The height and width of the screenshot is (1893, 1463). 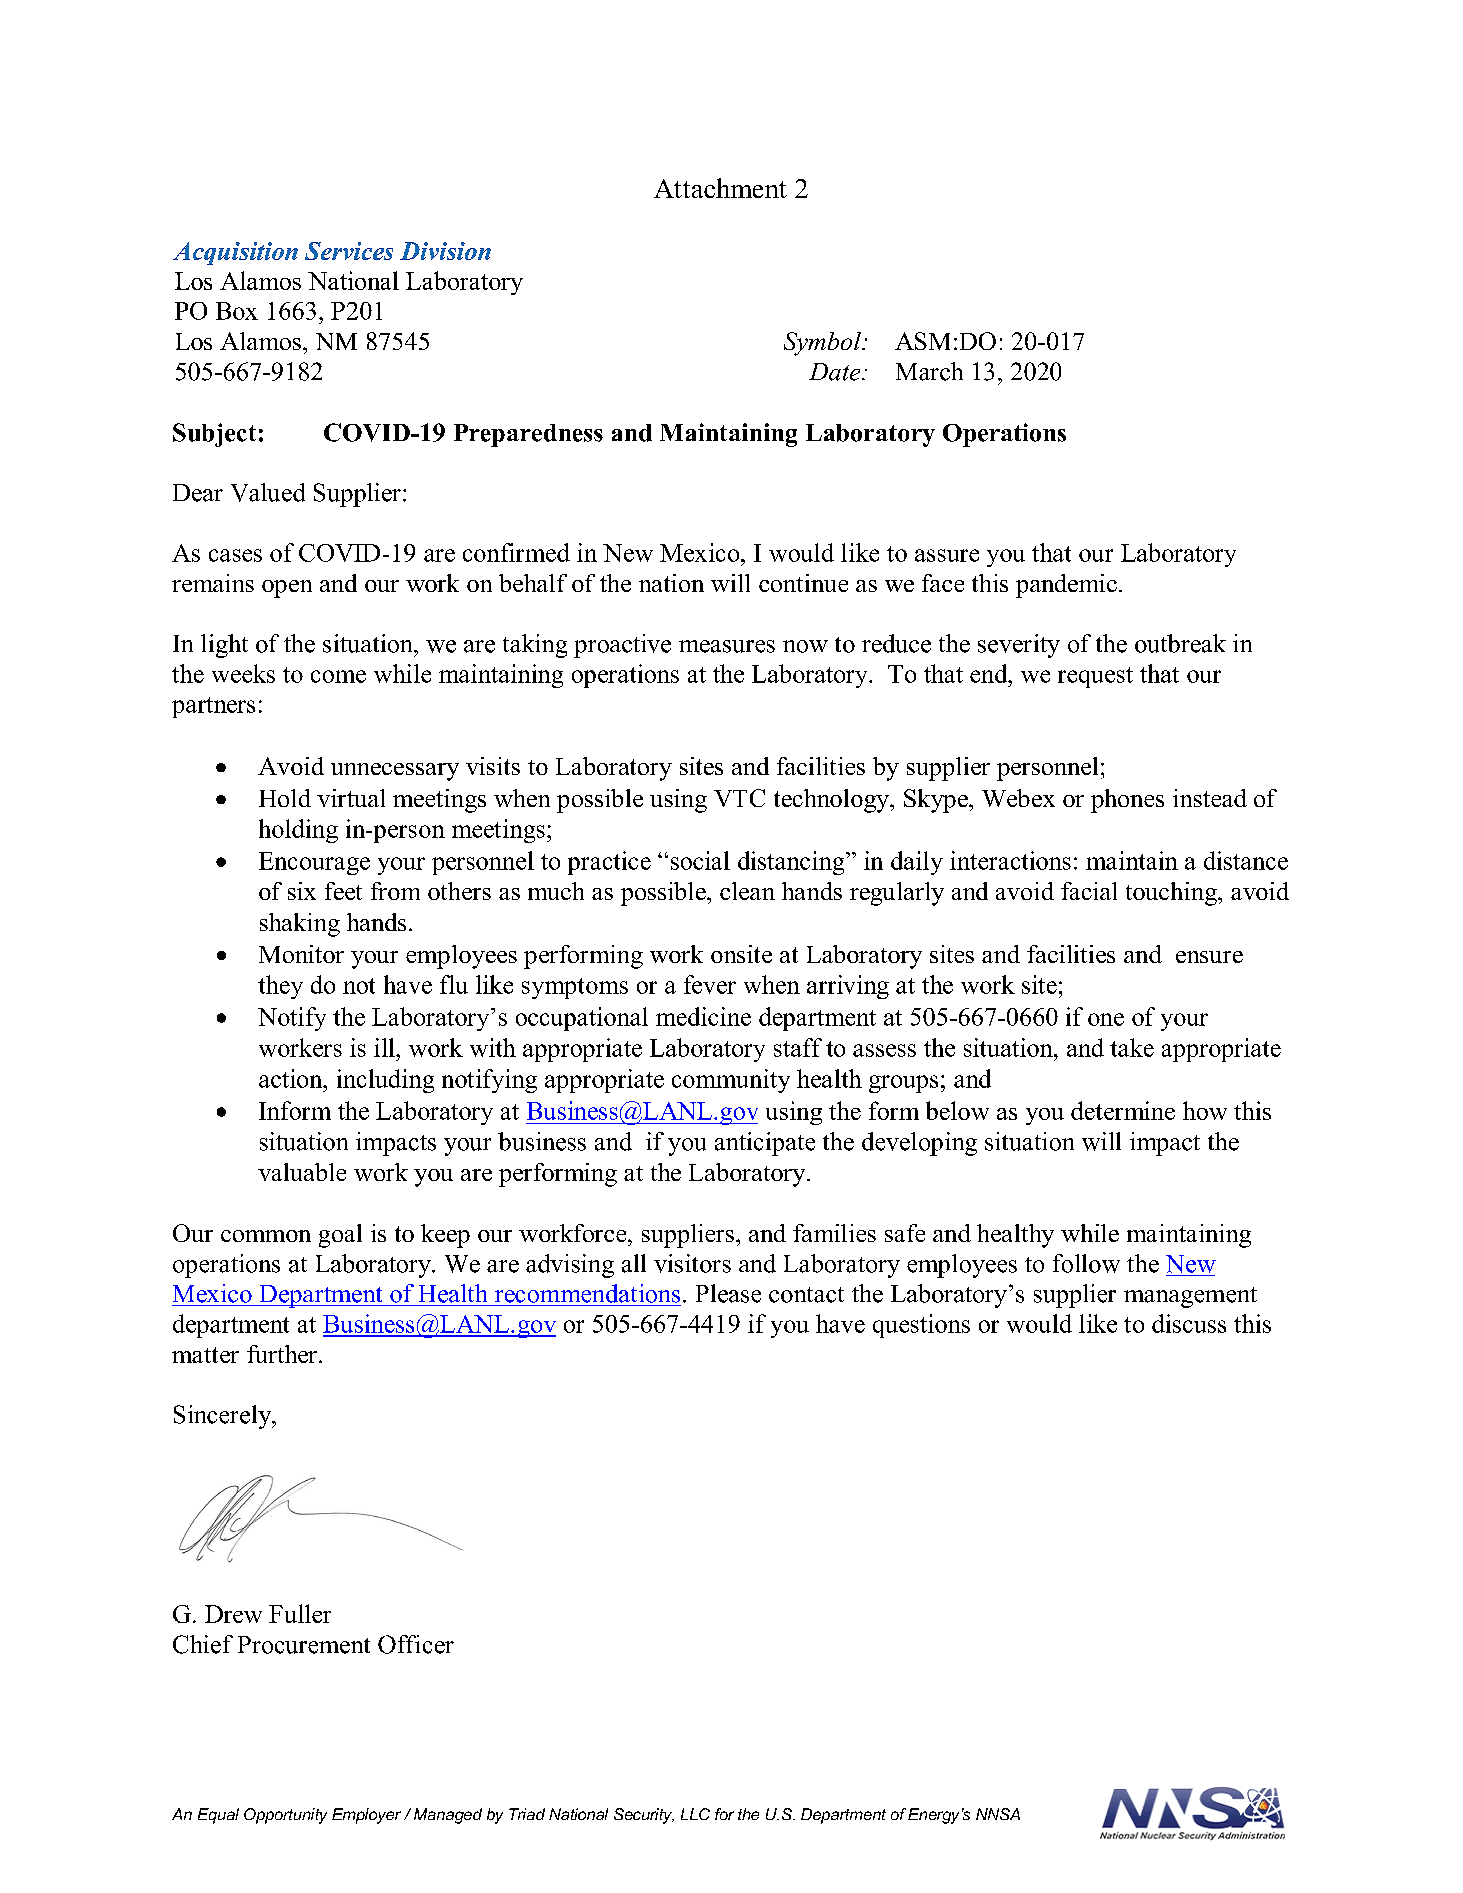 What do you see at coordinates (695, 1814) in the screenshot?
I see `LLC` at bounding box center [695, 1814].
